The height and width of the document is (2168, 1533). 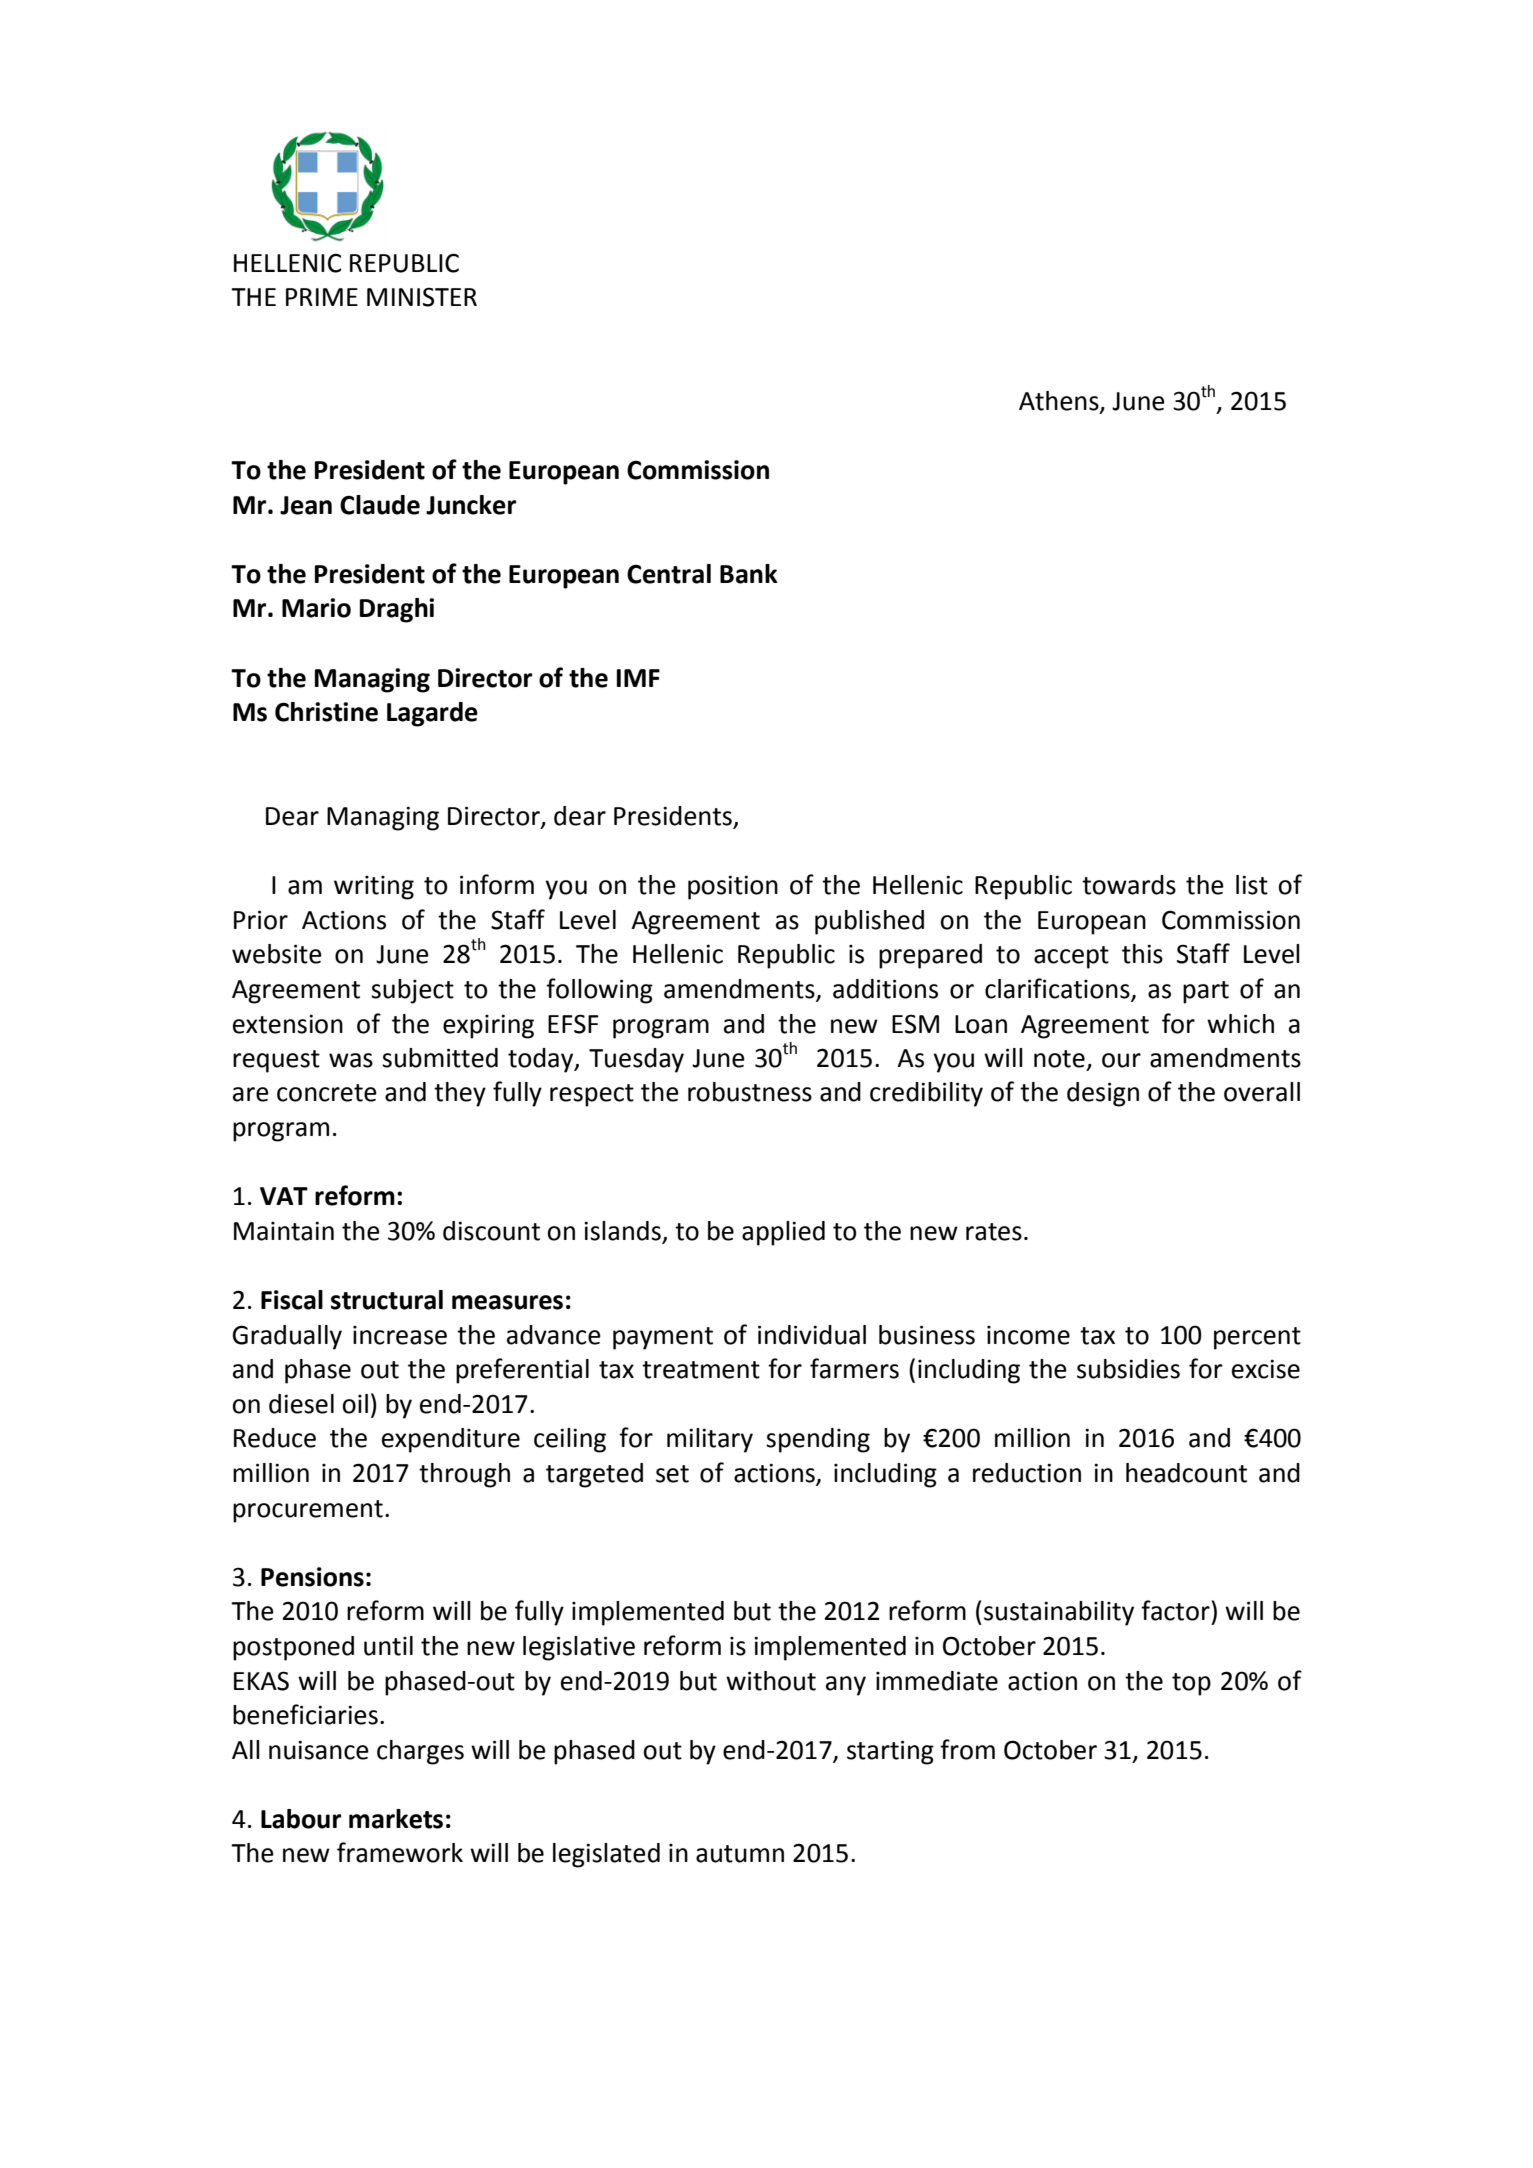 I want to click on headcount, so click(x=1186, y=1473).
